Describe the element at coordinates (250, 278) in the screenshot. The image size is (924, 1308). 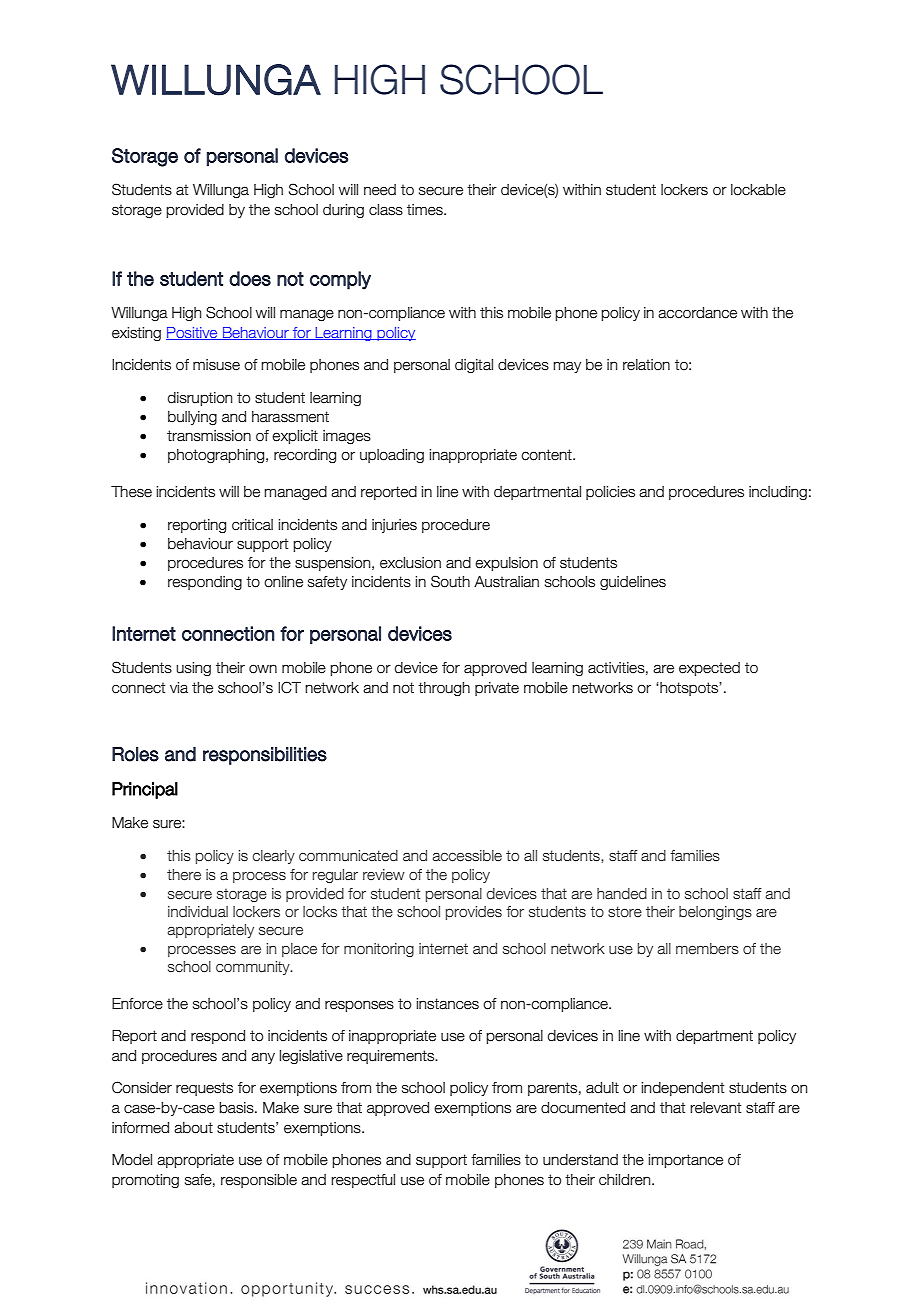
I see `does` at that location.
